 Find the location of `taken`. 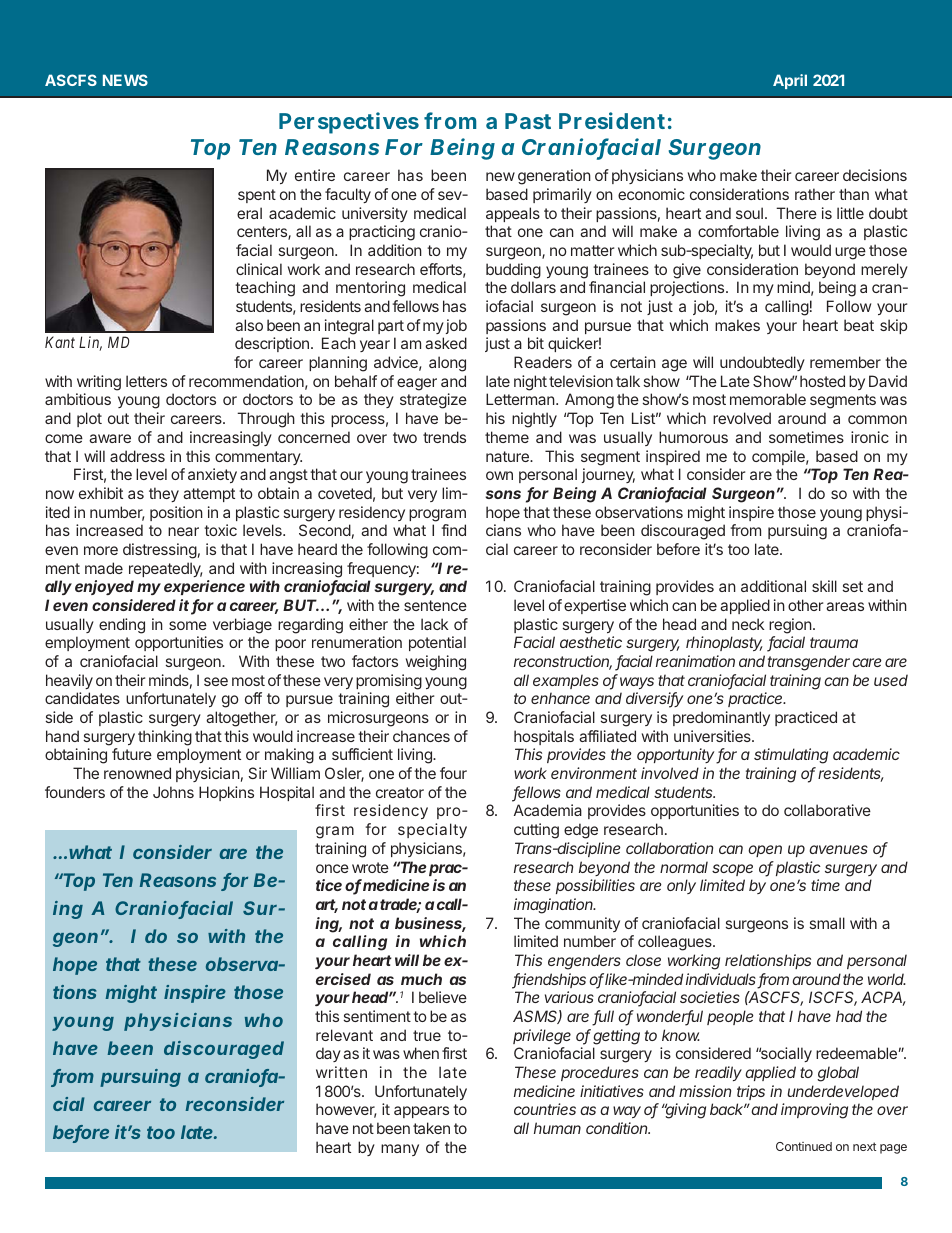

taken is located at coordinates (431, 1128).
